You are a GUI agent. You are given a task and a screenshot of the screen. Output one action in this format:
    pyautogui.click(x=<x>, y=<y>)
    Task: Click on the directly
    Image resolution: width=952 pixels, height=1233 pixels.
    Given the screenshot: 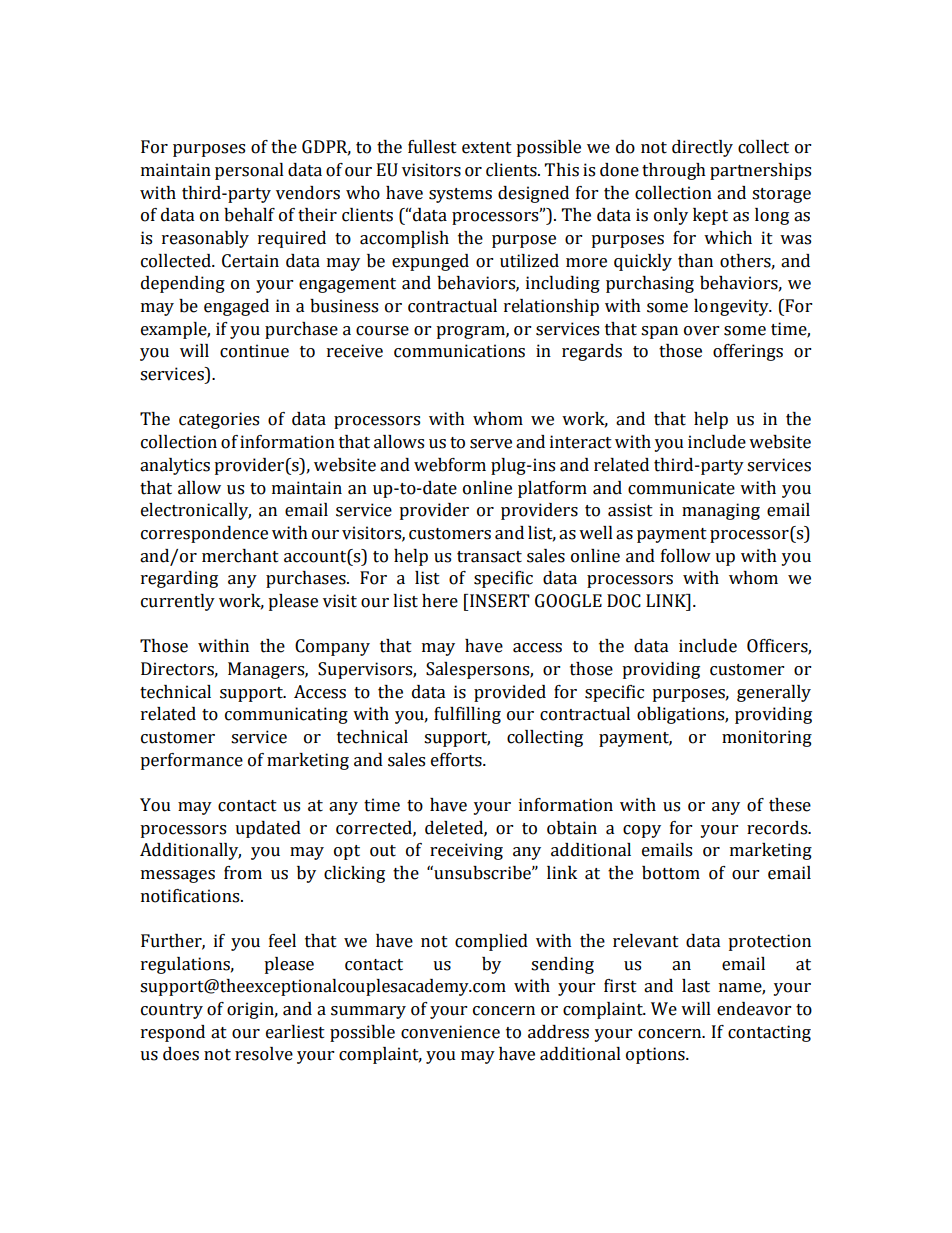 What is the action you would take?
    pyautogui.click(x=702, y=148)
